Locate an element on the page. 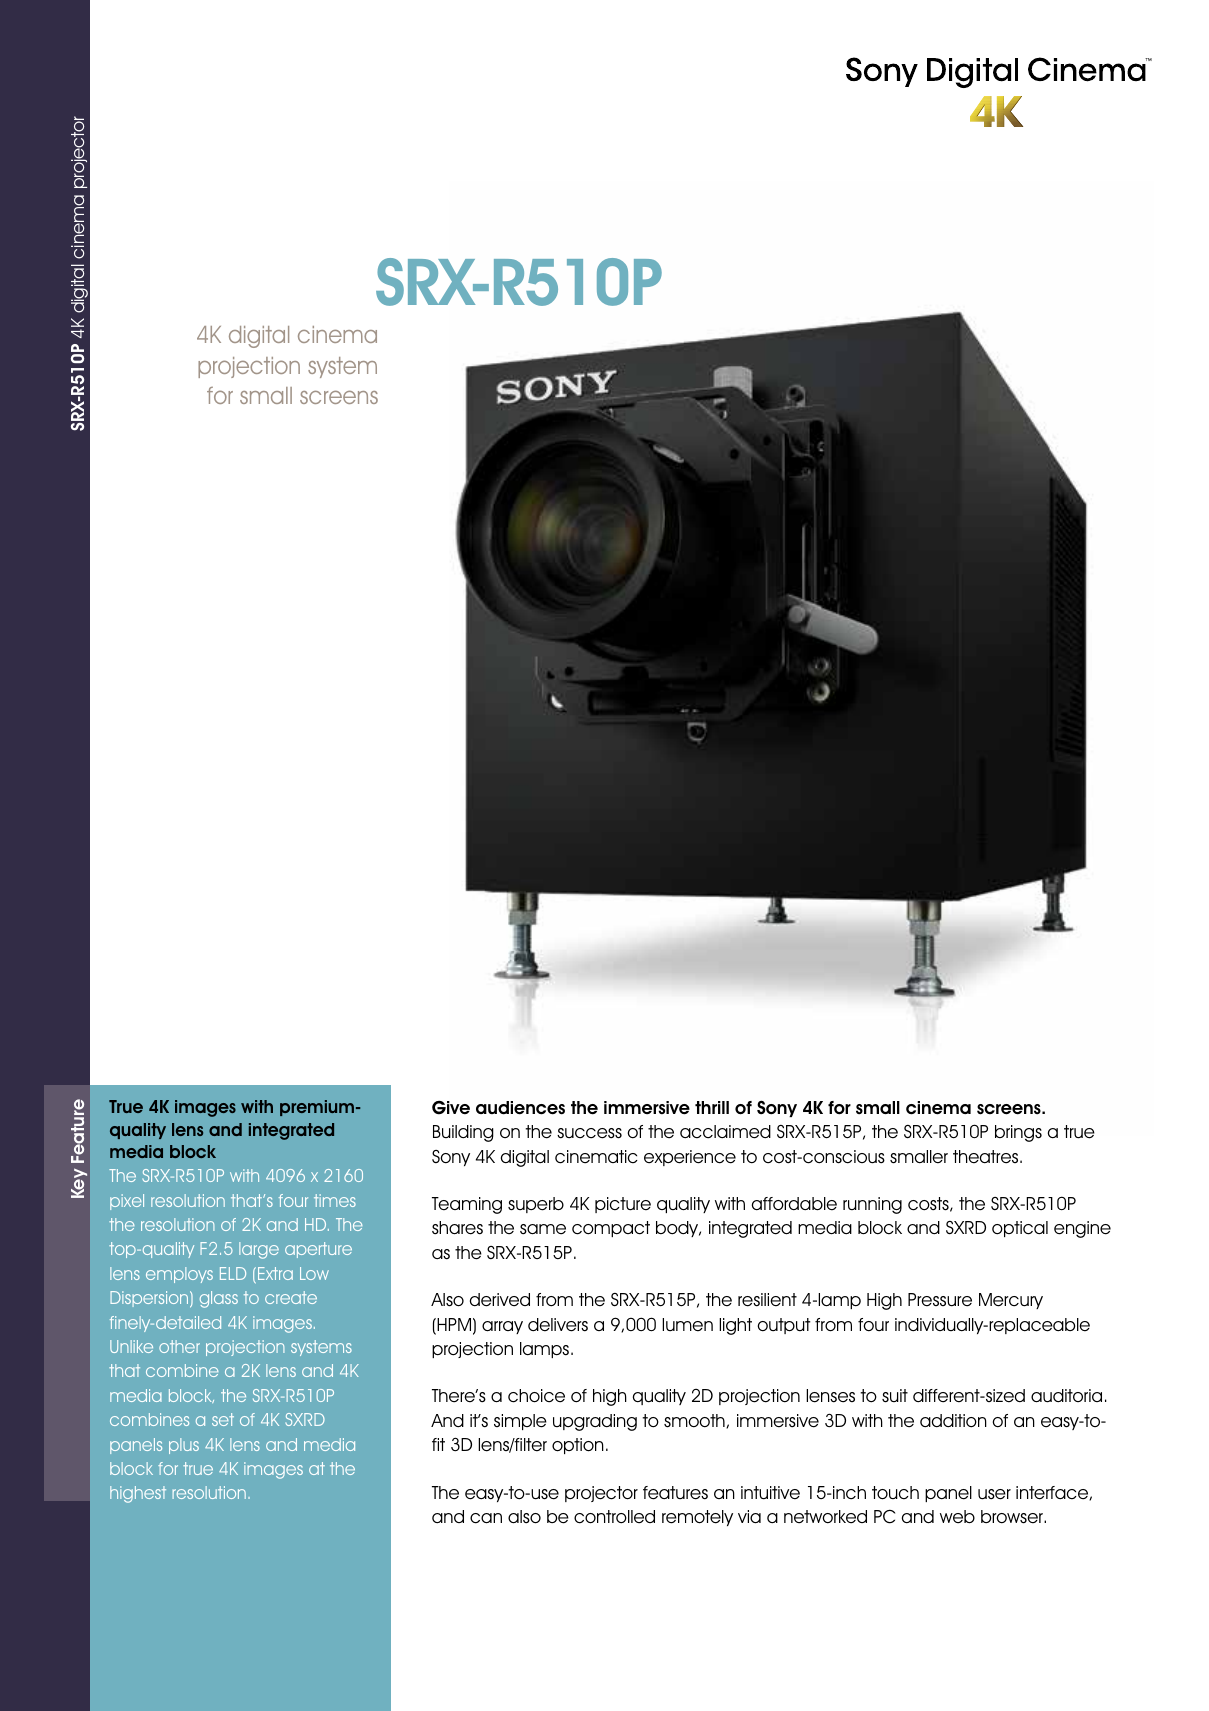 The width and height of the page is (1209, 1711). delivers is located at coordinates (558, 1325).
